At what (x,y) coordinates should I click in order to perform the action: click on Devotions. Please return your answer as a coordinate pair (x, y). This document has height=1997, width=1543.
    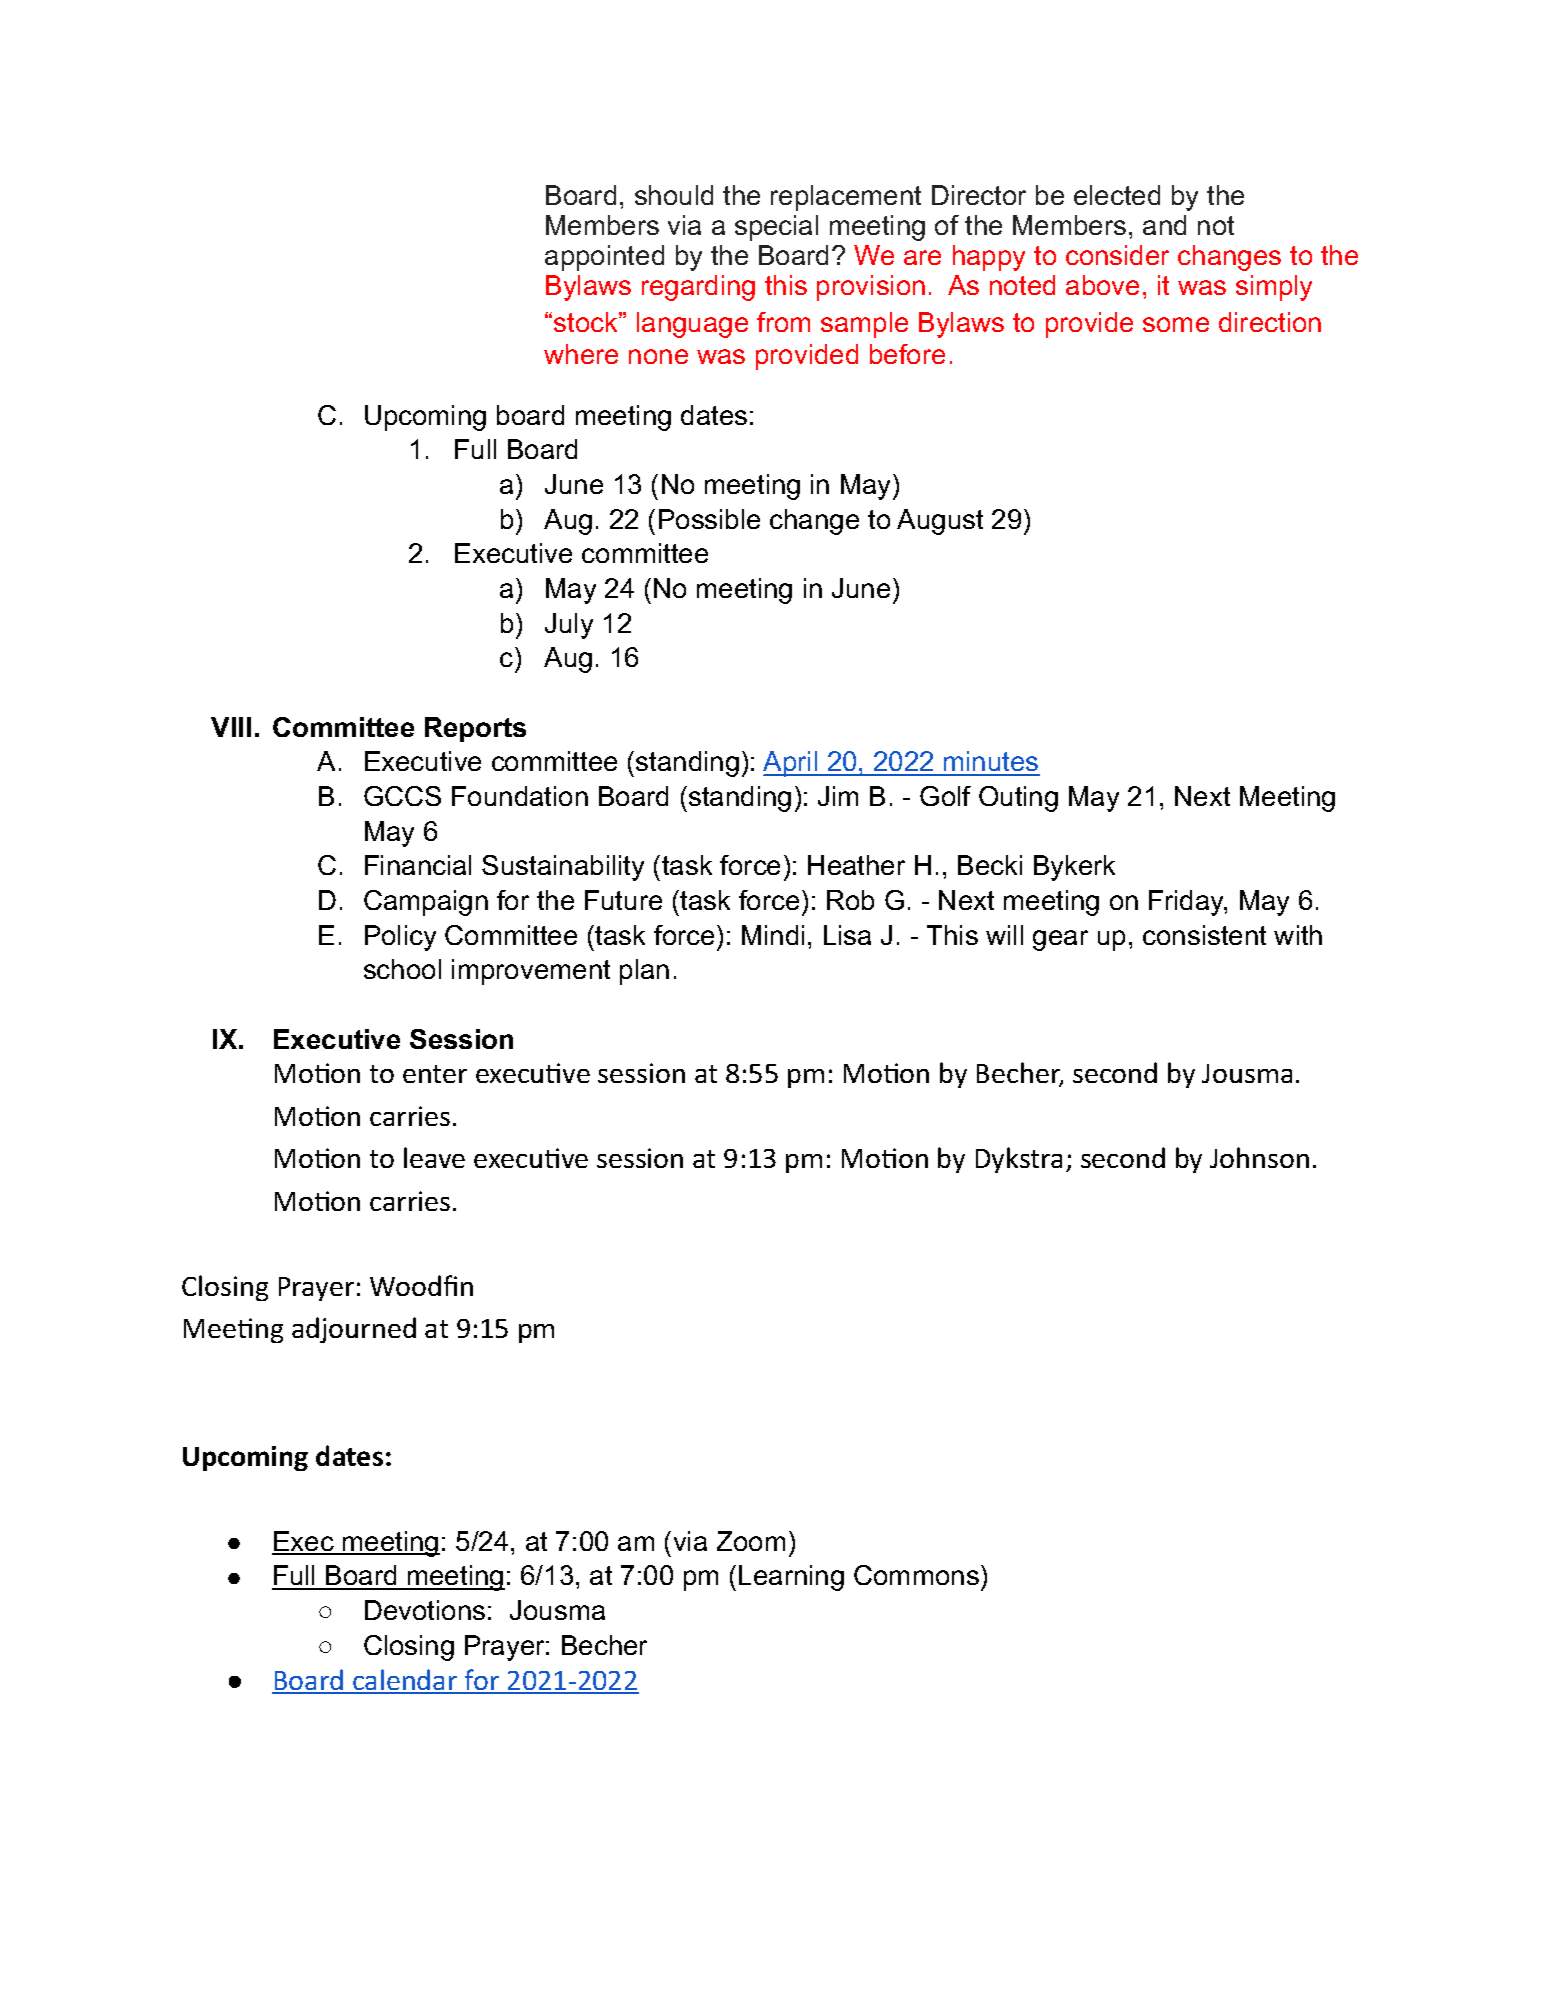
    Looking at the image, I should click on (425, 1610).
